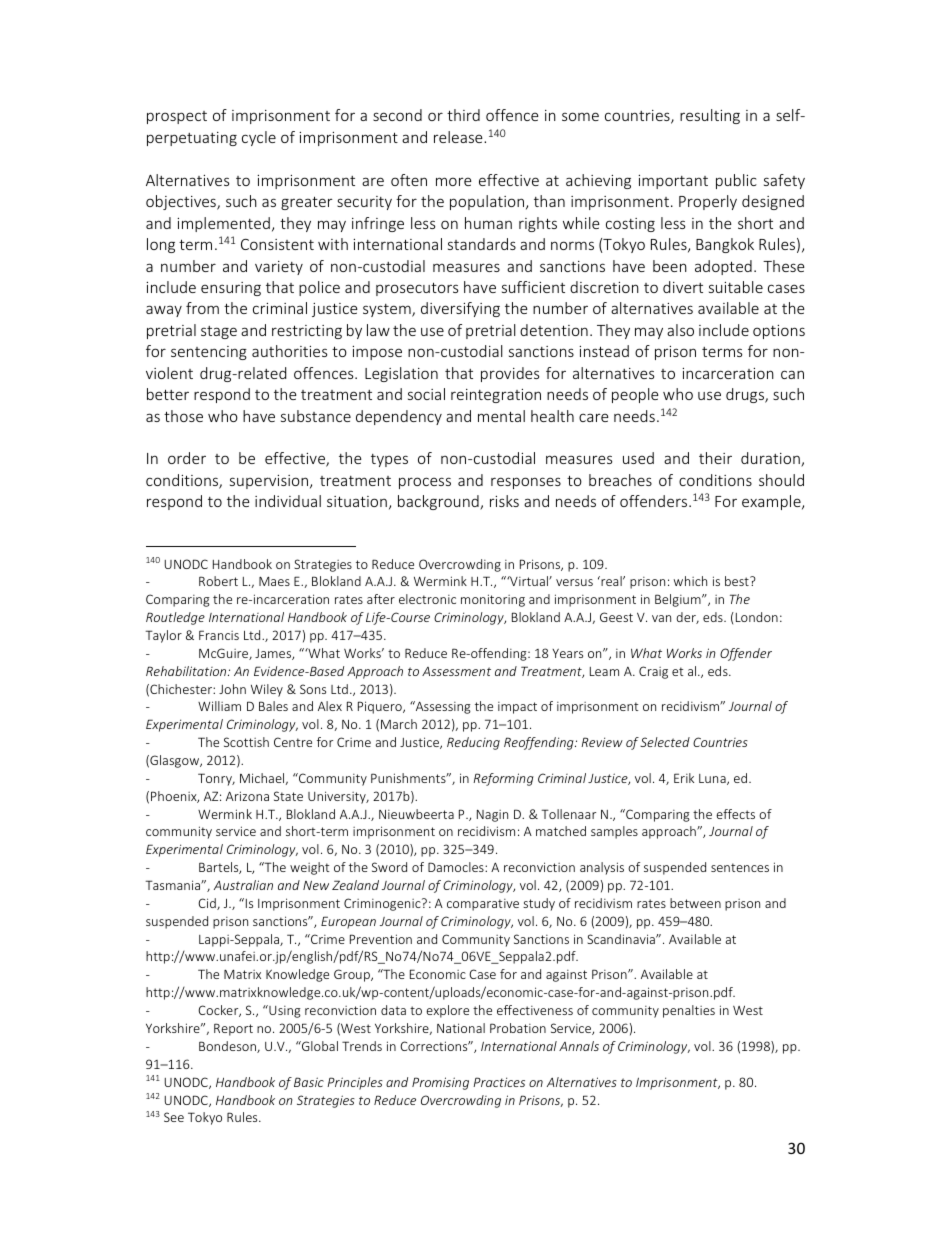 The height and width of the screenshot is (1233, 952). Describe the element at coordinates (425, 483) in the screenshot. I see `process` at that location.
